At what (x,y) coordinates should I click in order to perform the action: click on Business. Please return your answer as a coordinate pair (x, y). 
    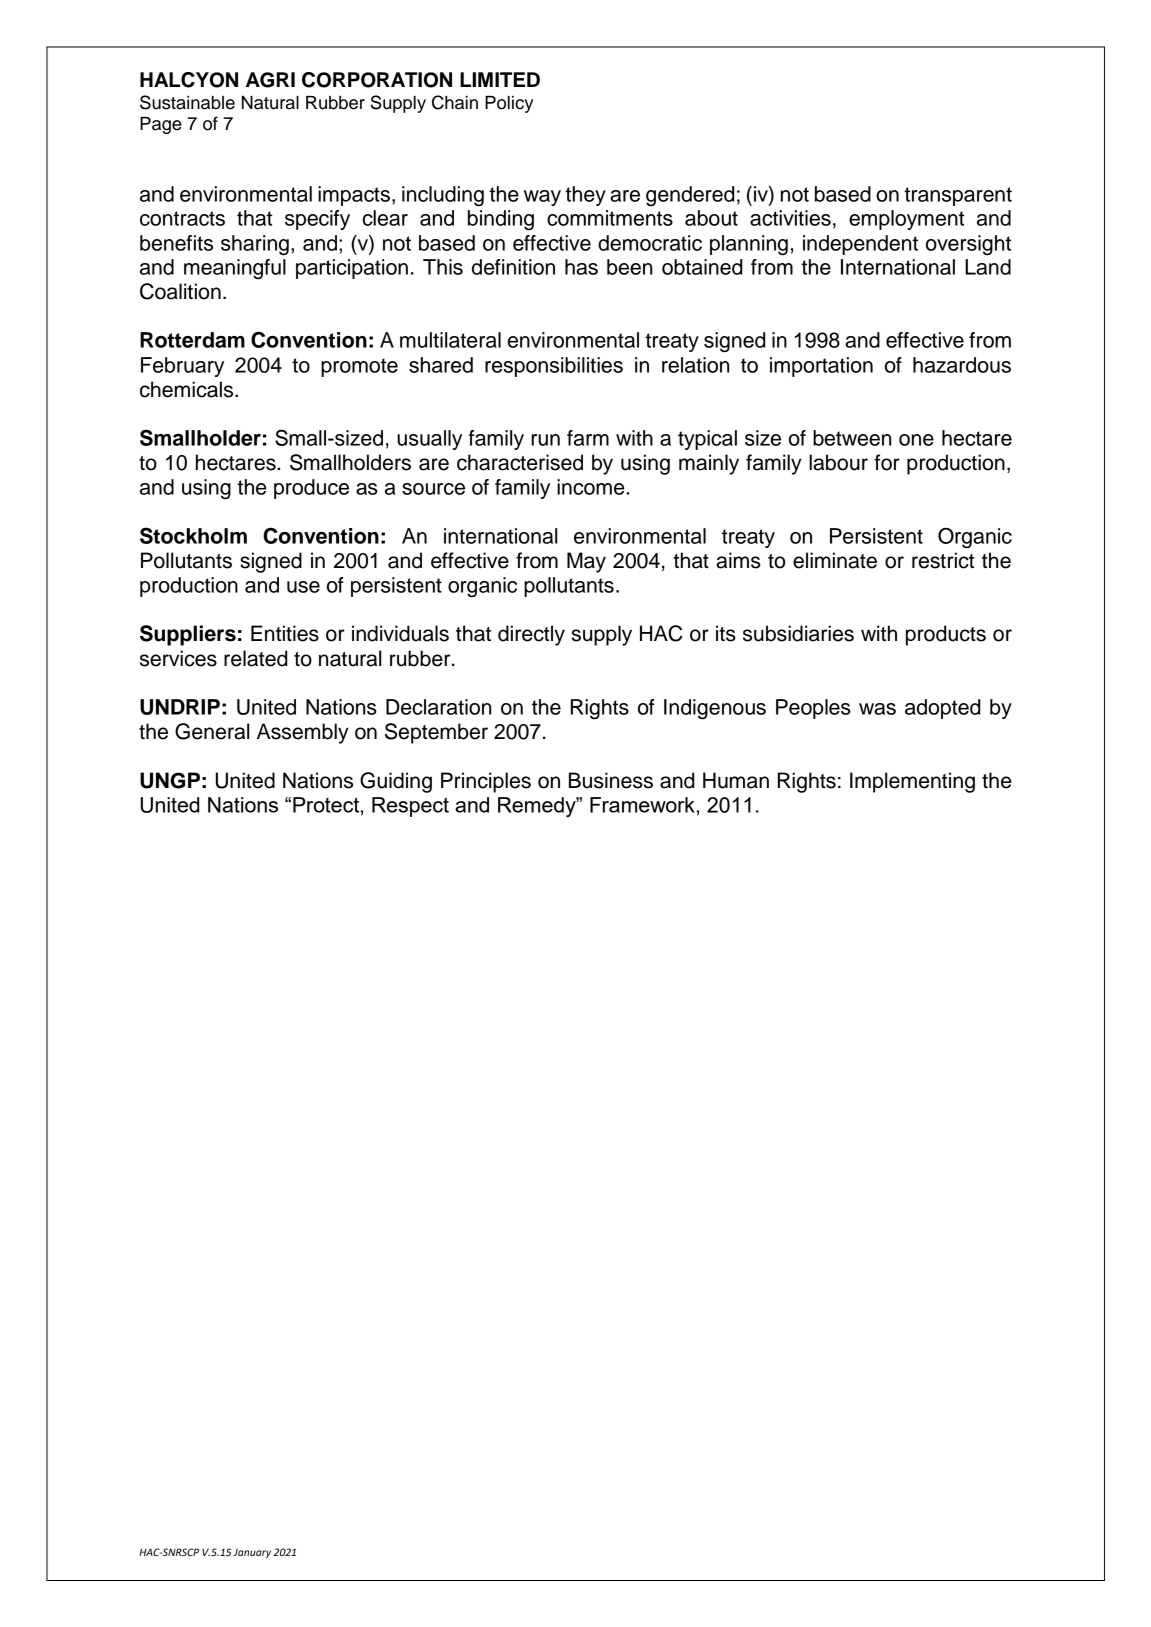
    Looking at the image, I should click on (611, 780).
